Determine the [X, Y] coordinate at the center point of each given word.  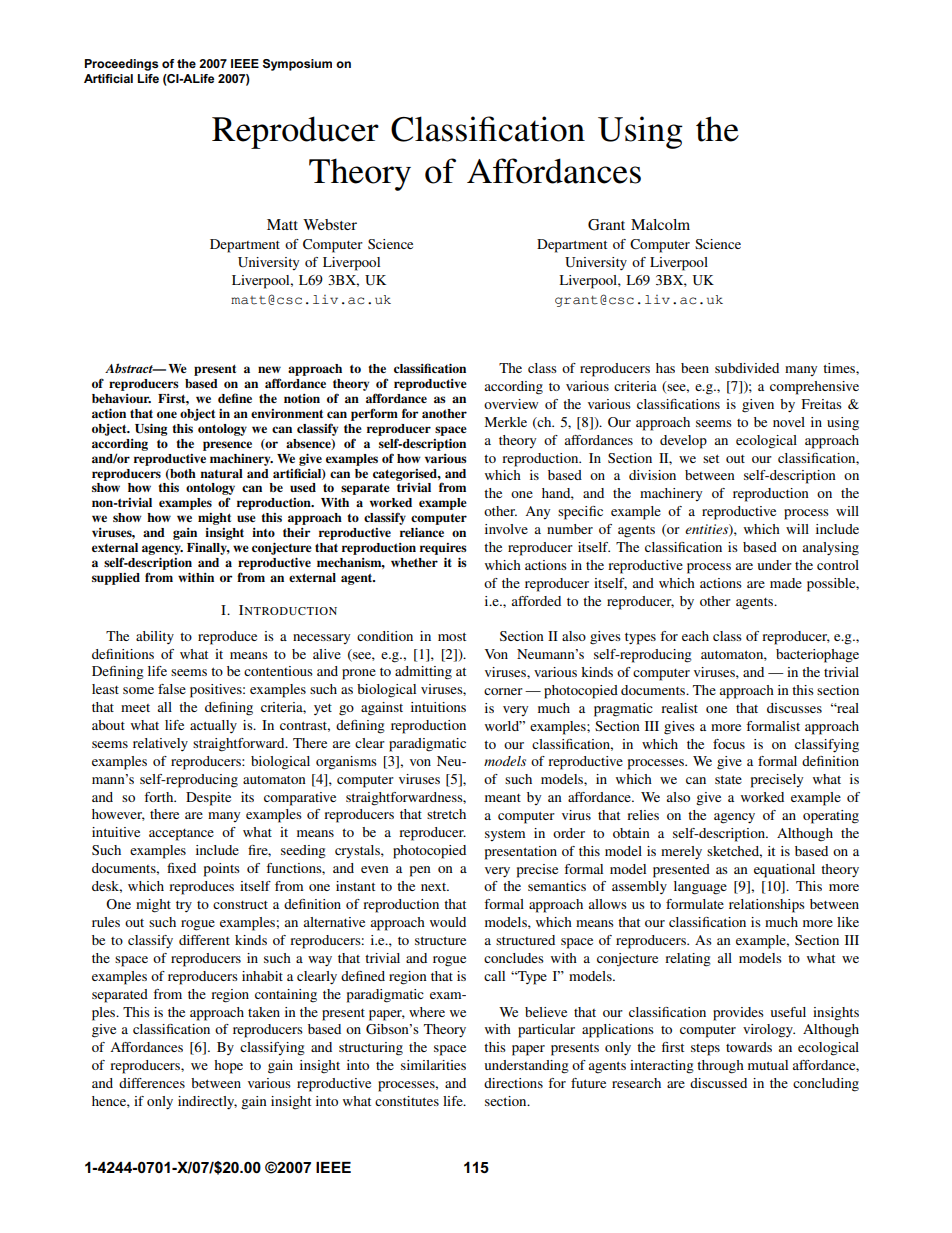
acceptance [181, 835]
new [269, 369]
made [786, 583]
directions [513, 1083]
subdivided [747, 368]
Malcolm [660, 224]
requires [443, 549]
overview [511, 404]
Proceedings [121, 65]
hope [228, 1067]
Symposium [297, 65]
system [505, 835]
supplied [116, 579]
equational [784, 871]
